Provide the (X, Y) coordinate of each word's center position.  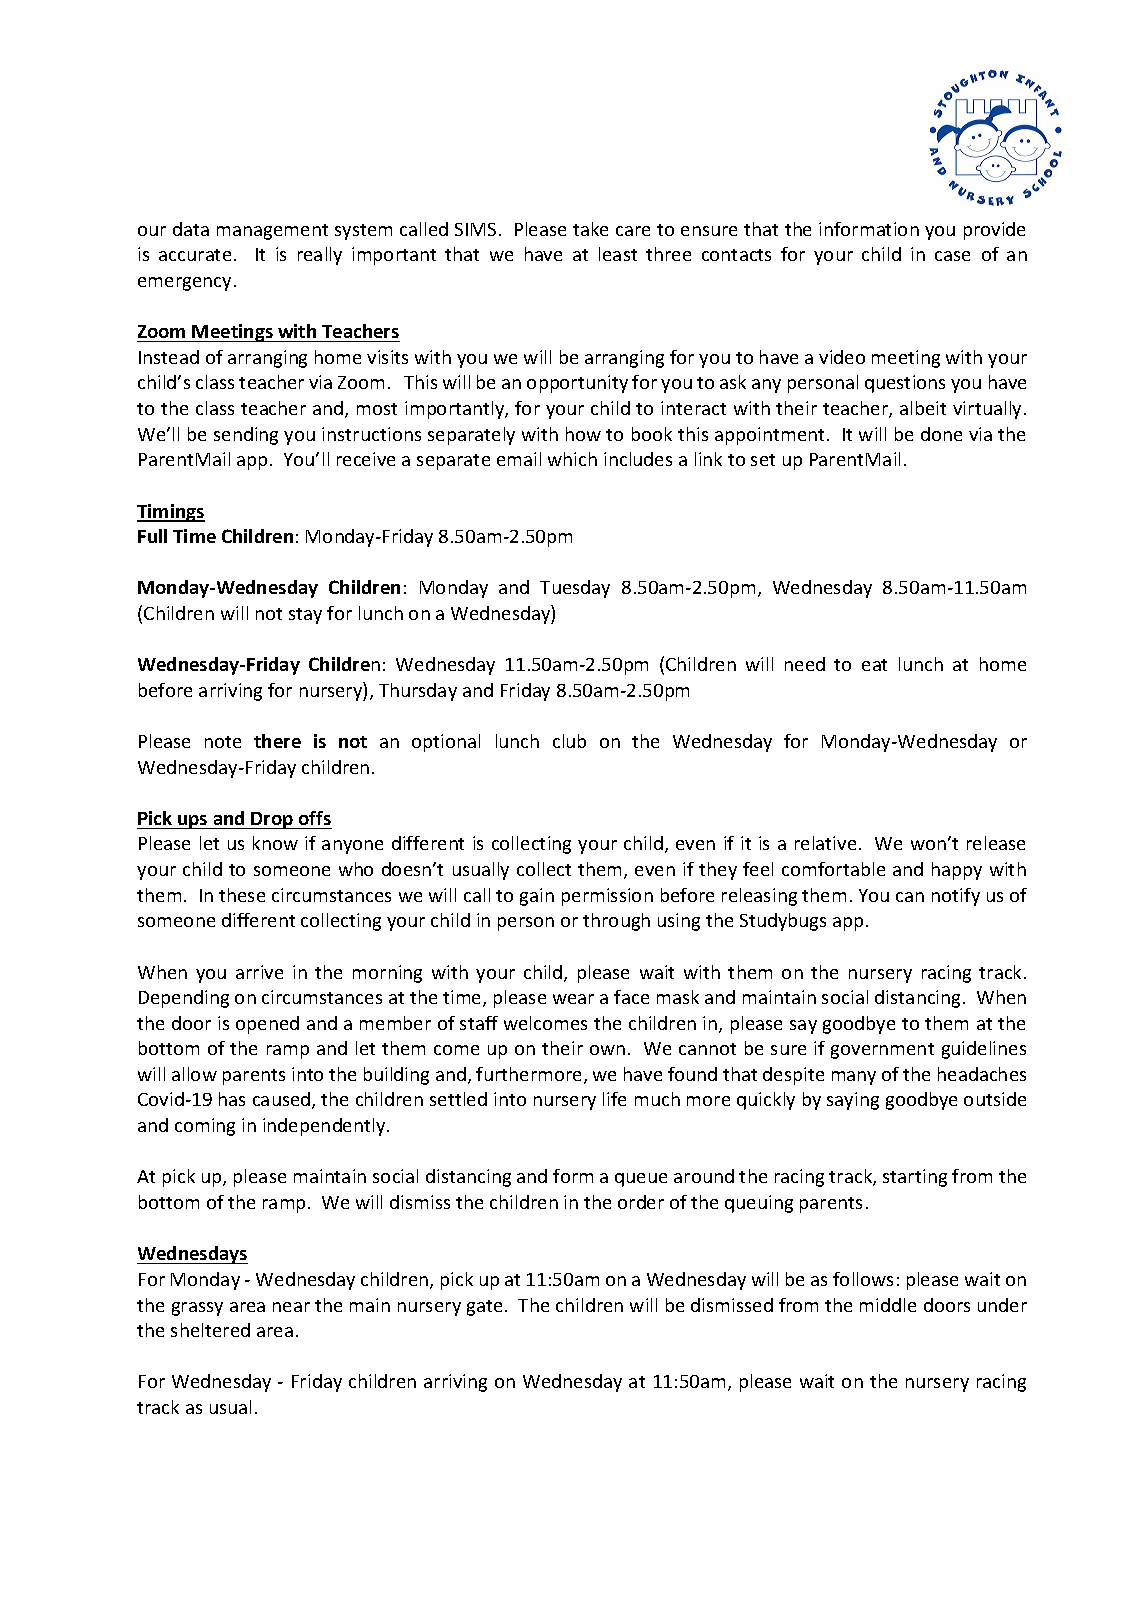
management (272, 232)
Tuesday (575, 589)
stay (305, 616)
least (618, 254)
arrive (259, 972)
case (952, 256)
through (616, 922)
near (291, 1307)
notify (956, 897)
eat (874, 665)
